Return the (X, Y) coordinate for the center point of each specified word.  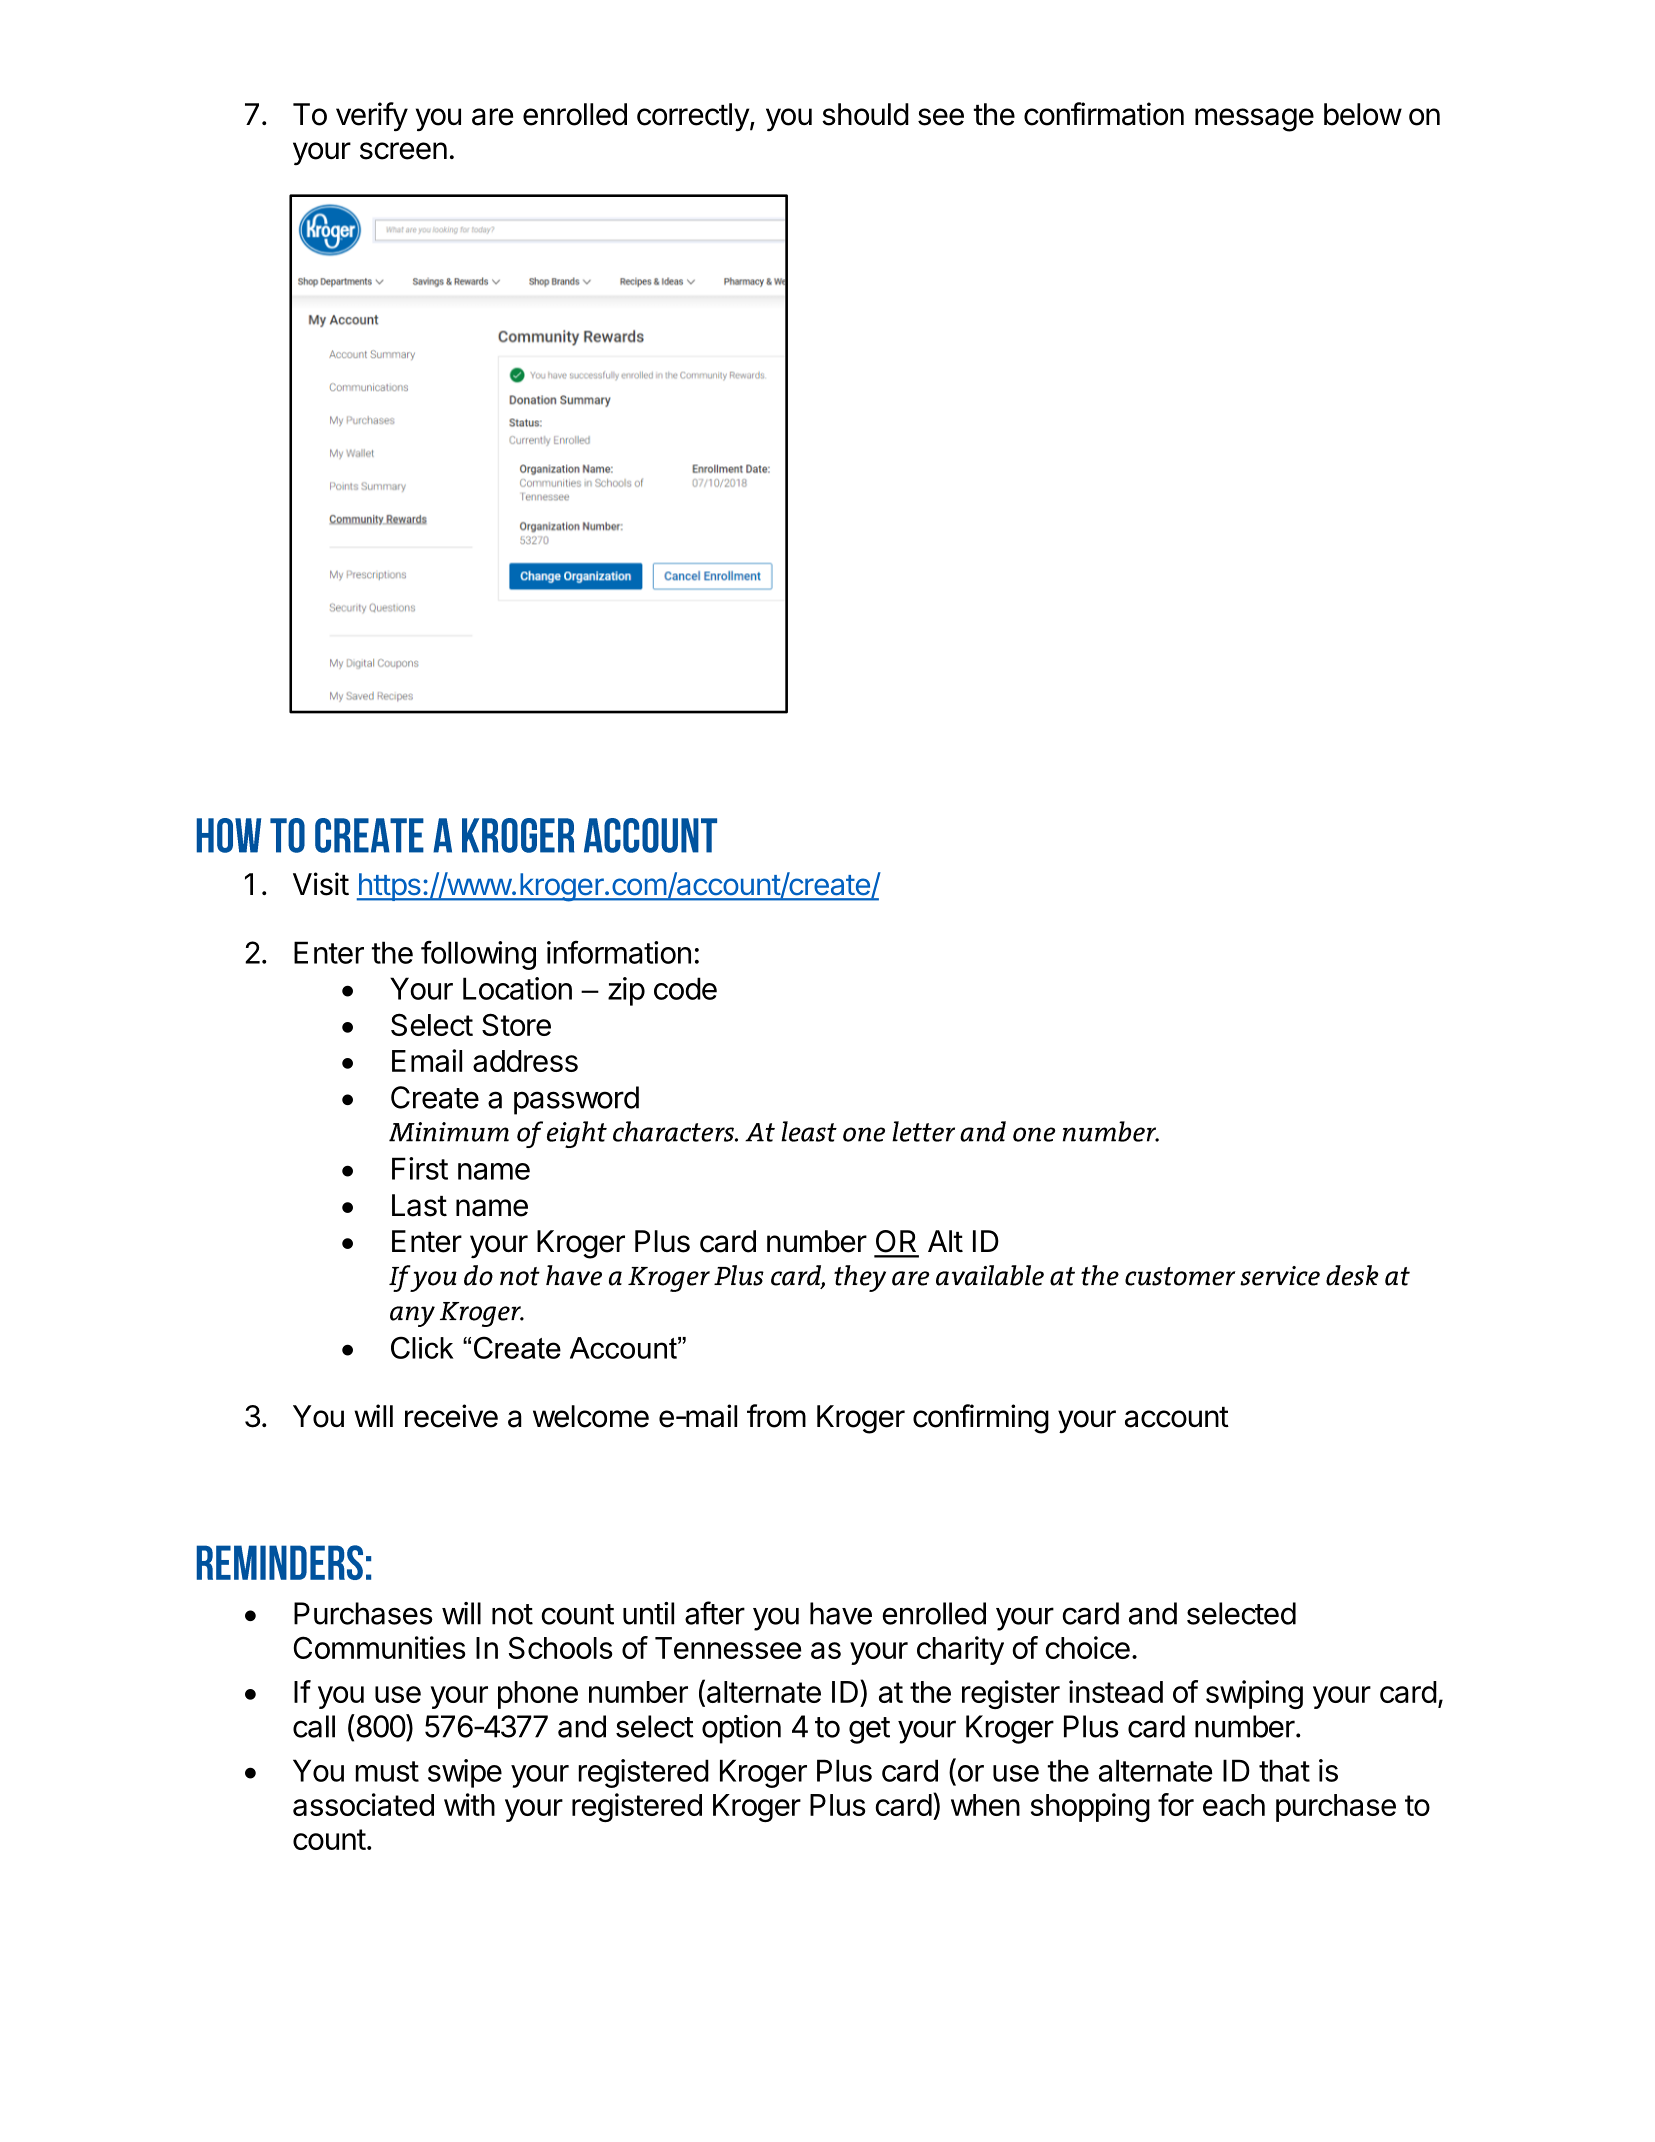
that (1284, 1770)
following (478, 955)
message (1254, 120)
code (685, 988)
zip (626, 991)
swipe (465, 1773)
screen (403, 151)
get (869, 1730)
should (865, 114)
